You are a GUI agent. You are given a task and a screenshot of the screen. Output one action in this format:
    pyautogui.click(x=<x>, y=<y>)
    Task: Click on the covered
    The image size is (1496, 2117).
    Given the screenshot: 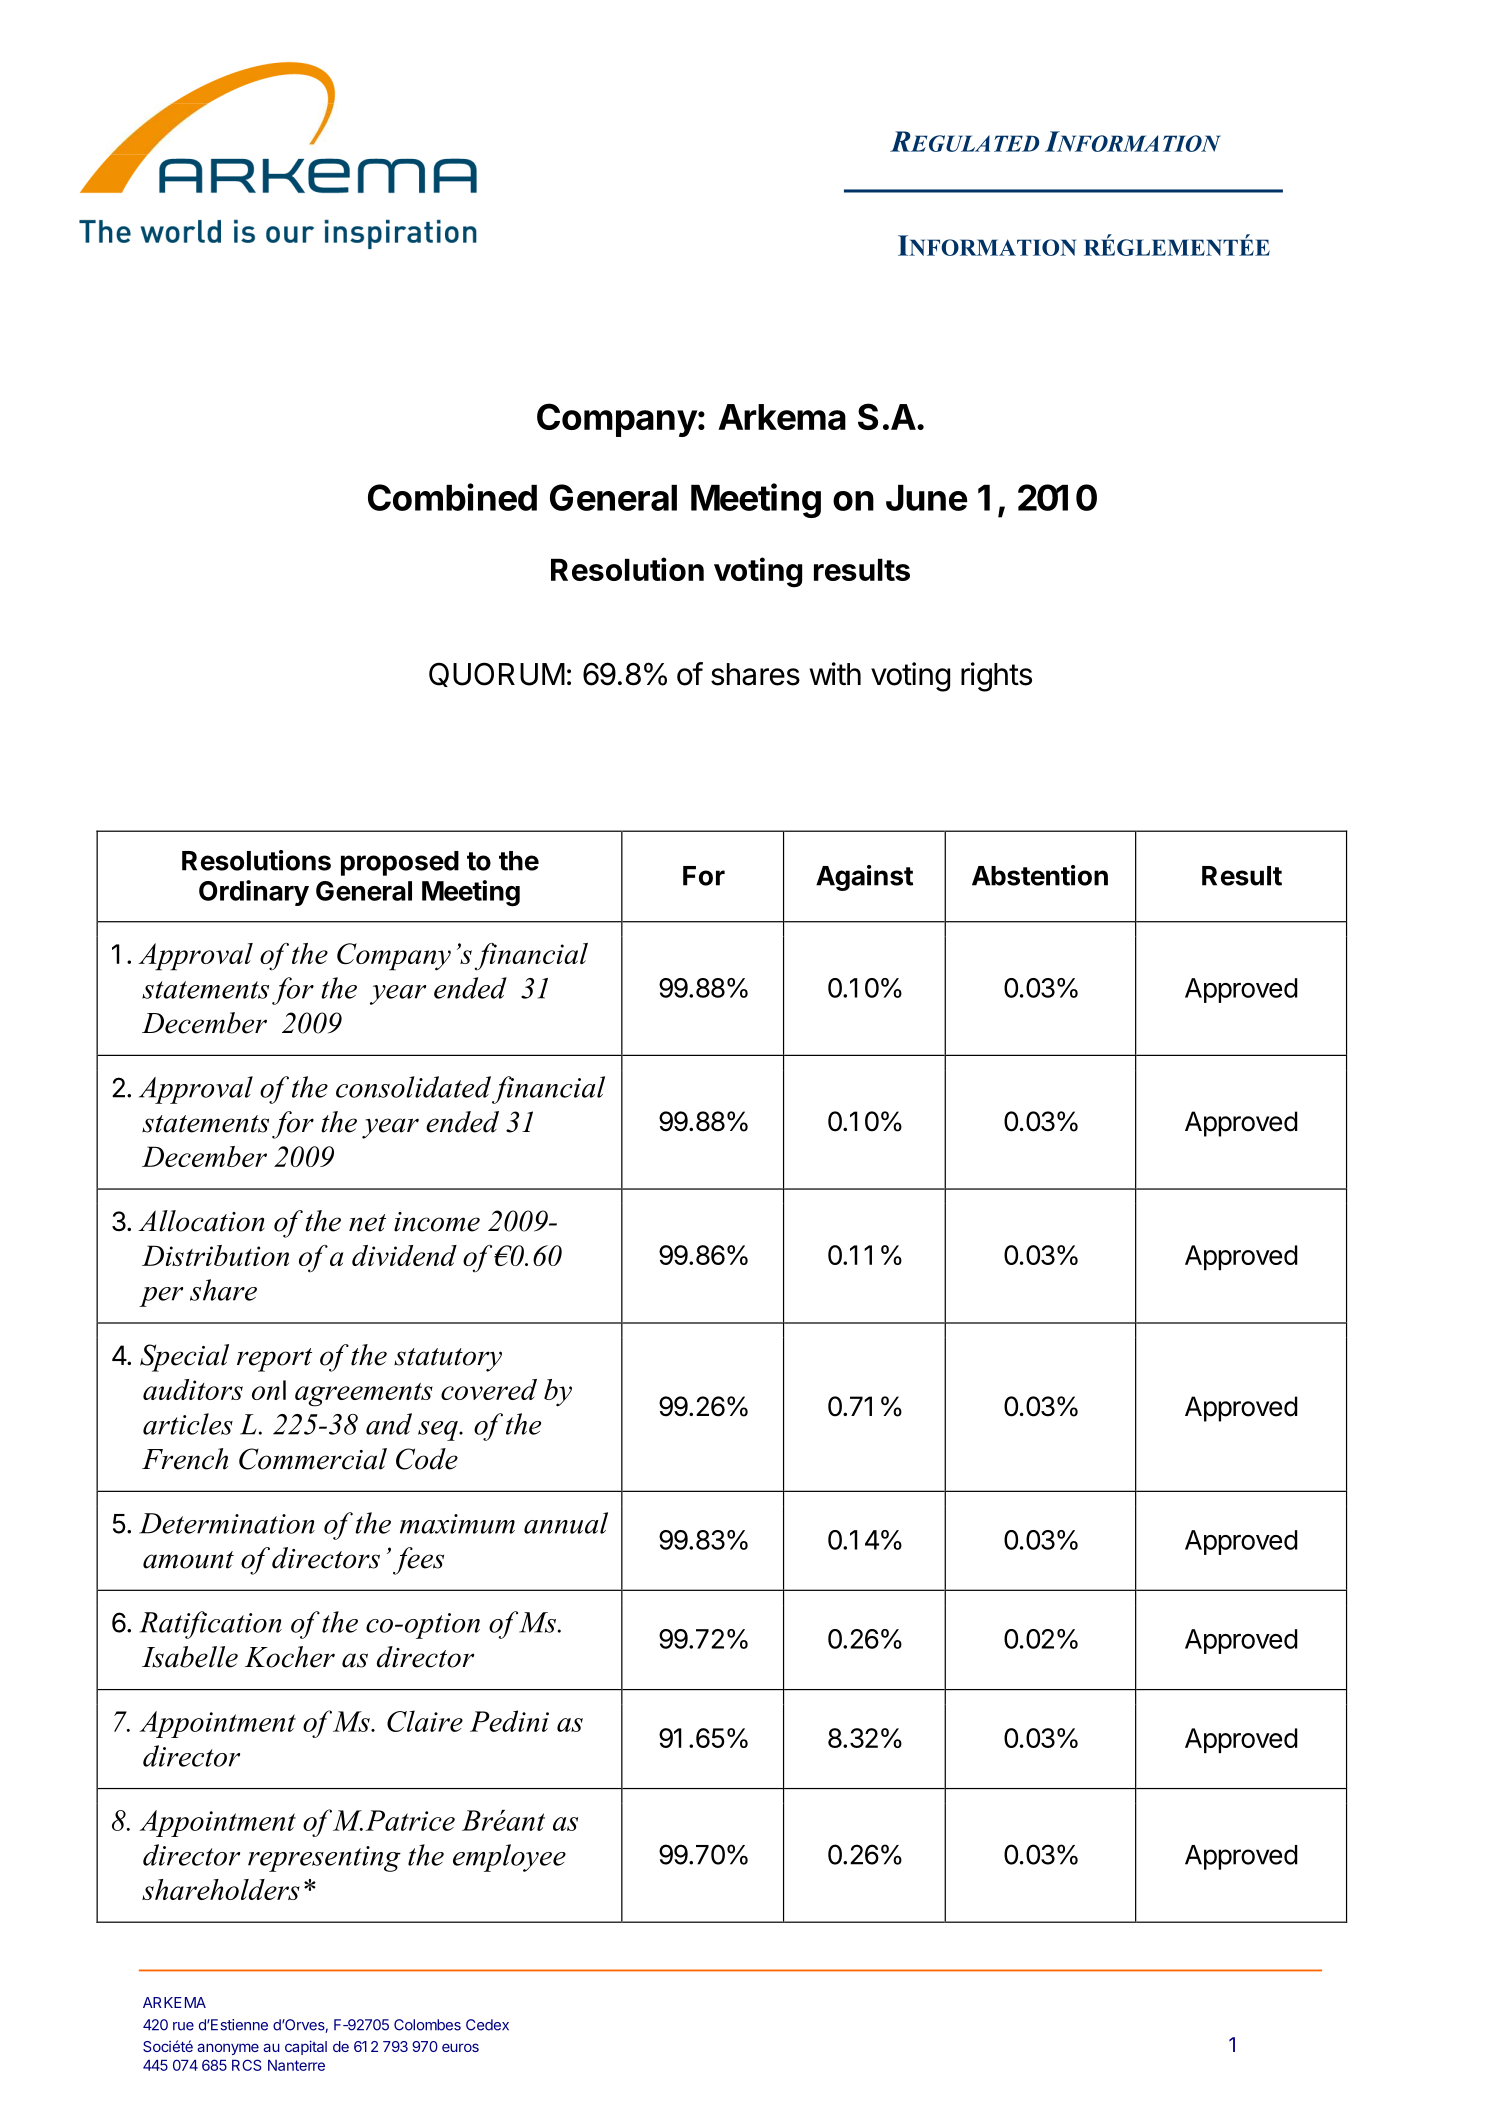 What is the action you would take?
    pyautogui.click(x=489, y=1389)
